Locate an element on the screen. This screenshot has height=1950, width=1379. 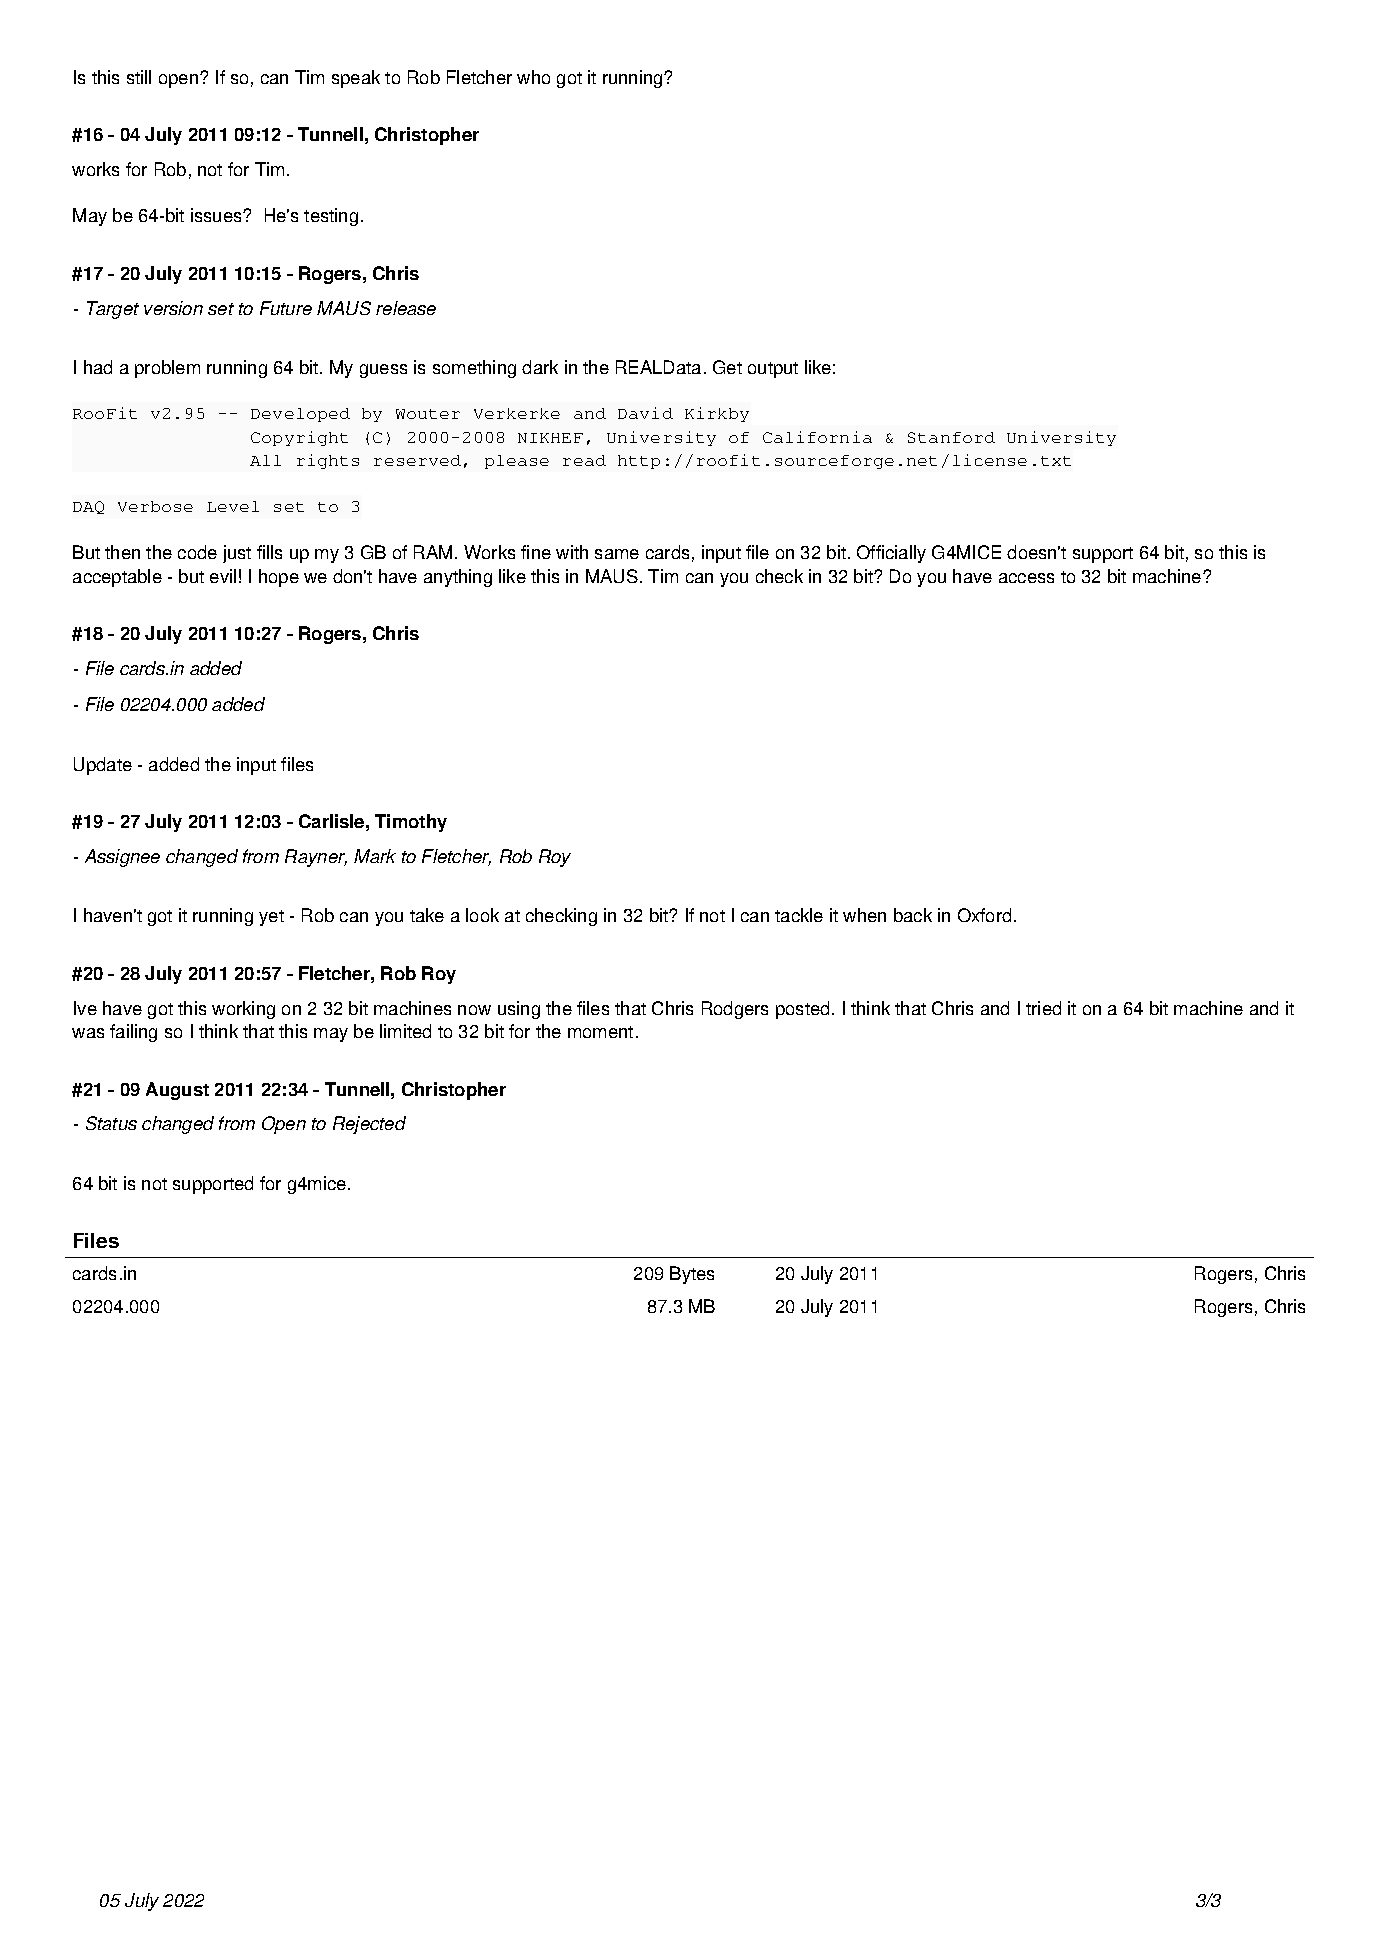
Stanford is located at coordinates (951, 437).
